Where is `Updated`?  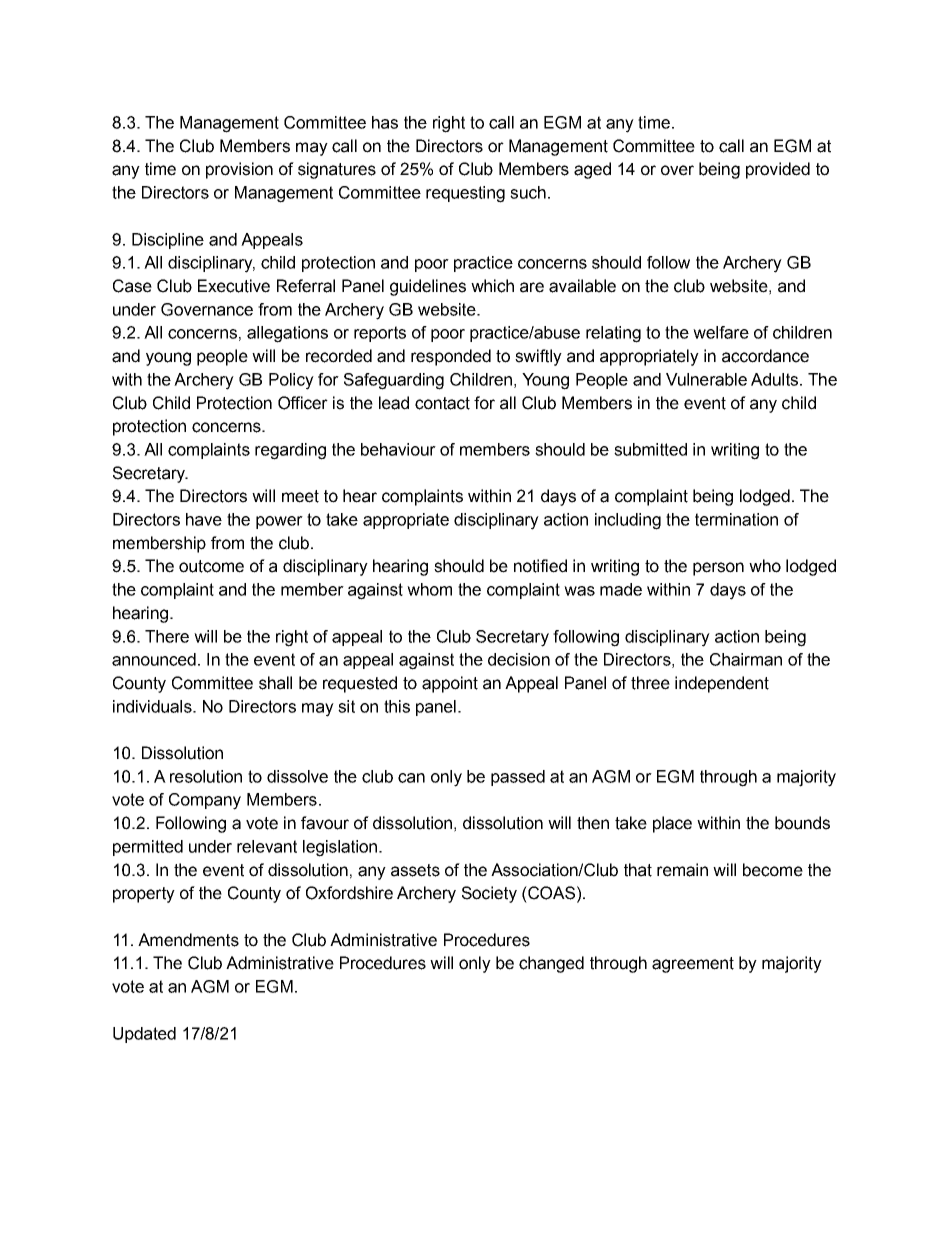
Updated is located at coordinates (144, 1035).
